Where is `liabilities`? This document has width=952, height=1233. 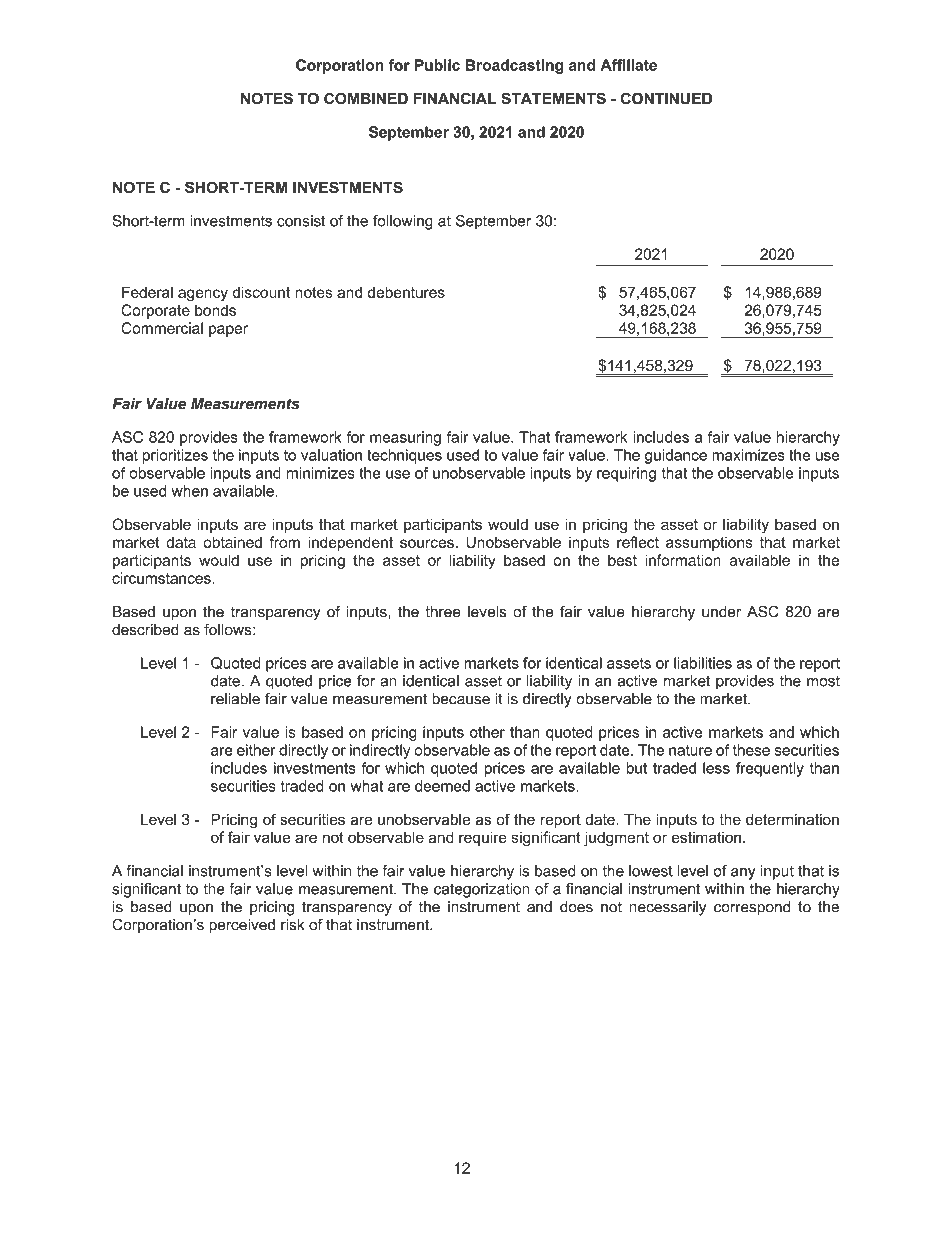 liabilities is located at coordinates (703, 663).
